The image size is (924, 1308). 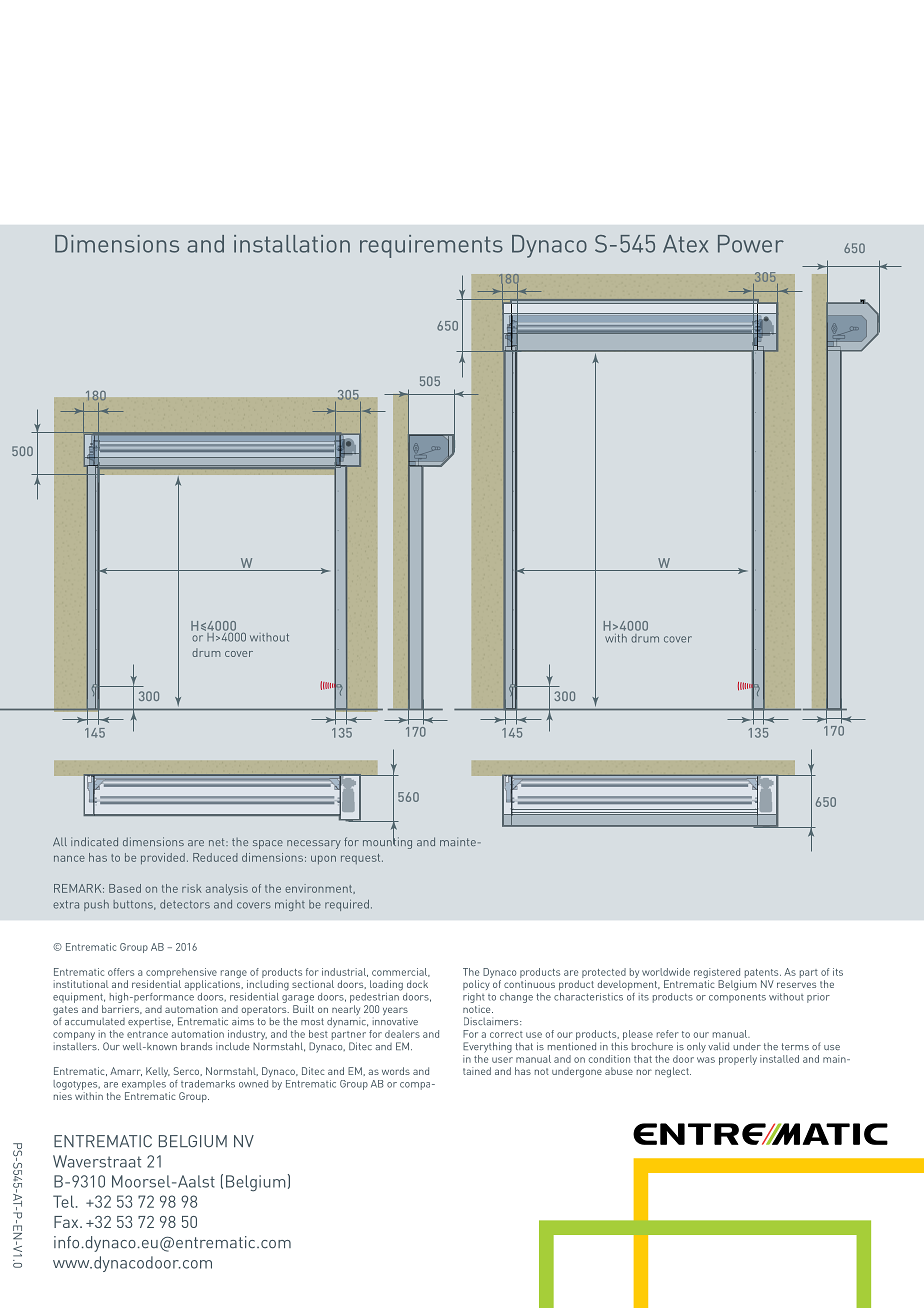 What do you see at coordinates (387, 842) in the image?
I see `mounting` at bounding box center [387, 842].
